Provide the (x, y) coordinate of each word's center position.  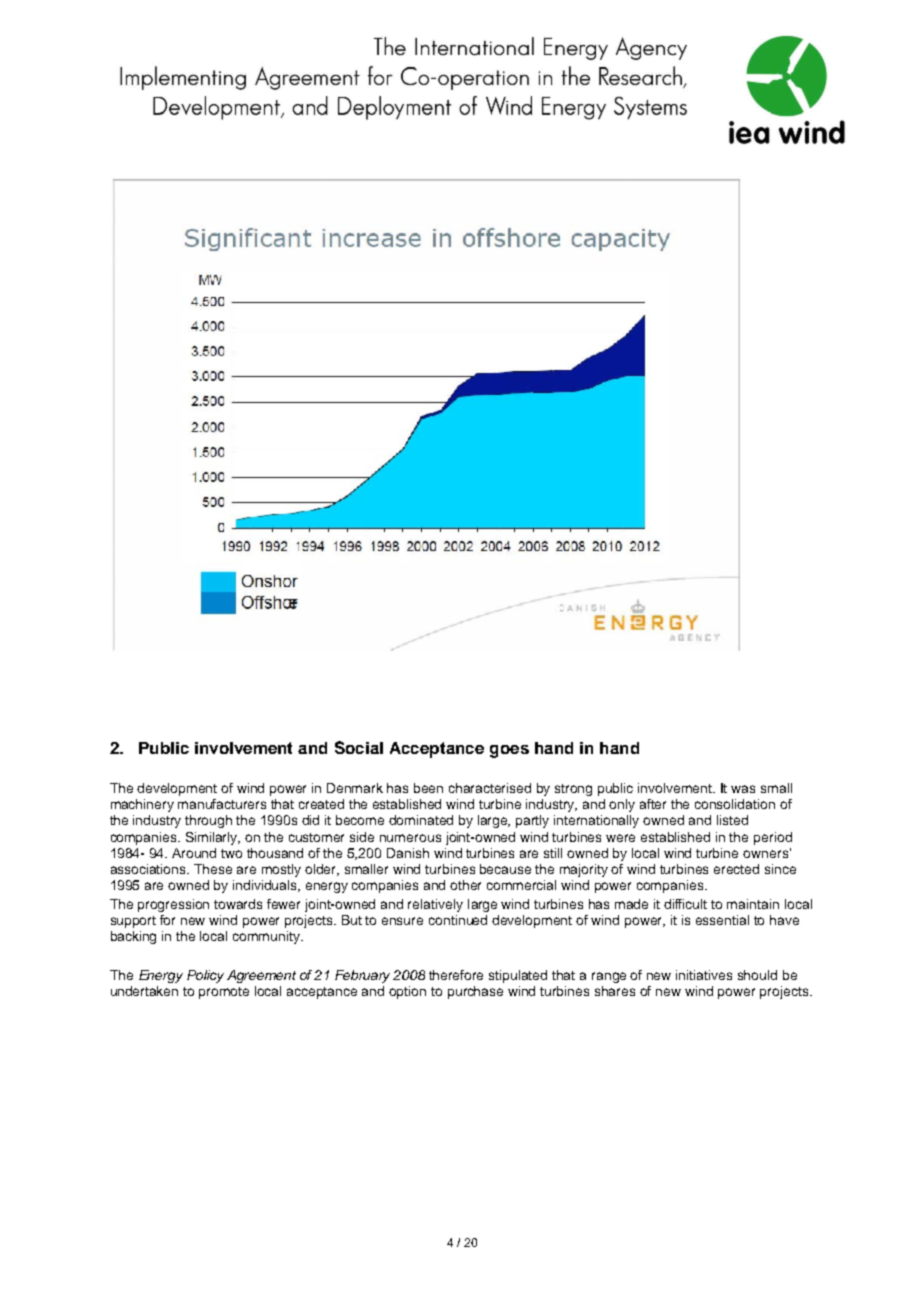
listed (732, 820)
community (268, 937)
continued (458, 920)
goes (509, 751)
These (213, 869)
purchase (475, 992)
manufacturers (222, 804)
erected (736, 869)
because (505, 869)
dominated (421, 820)
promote (224, 993)
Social (359, 747)
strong (573, 790)
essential (722, 920)
